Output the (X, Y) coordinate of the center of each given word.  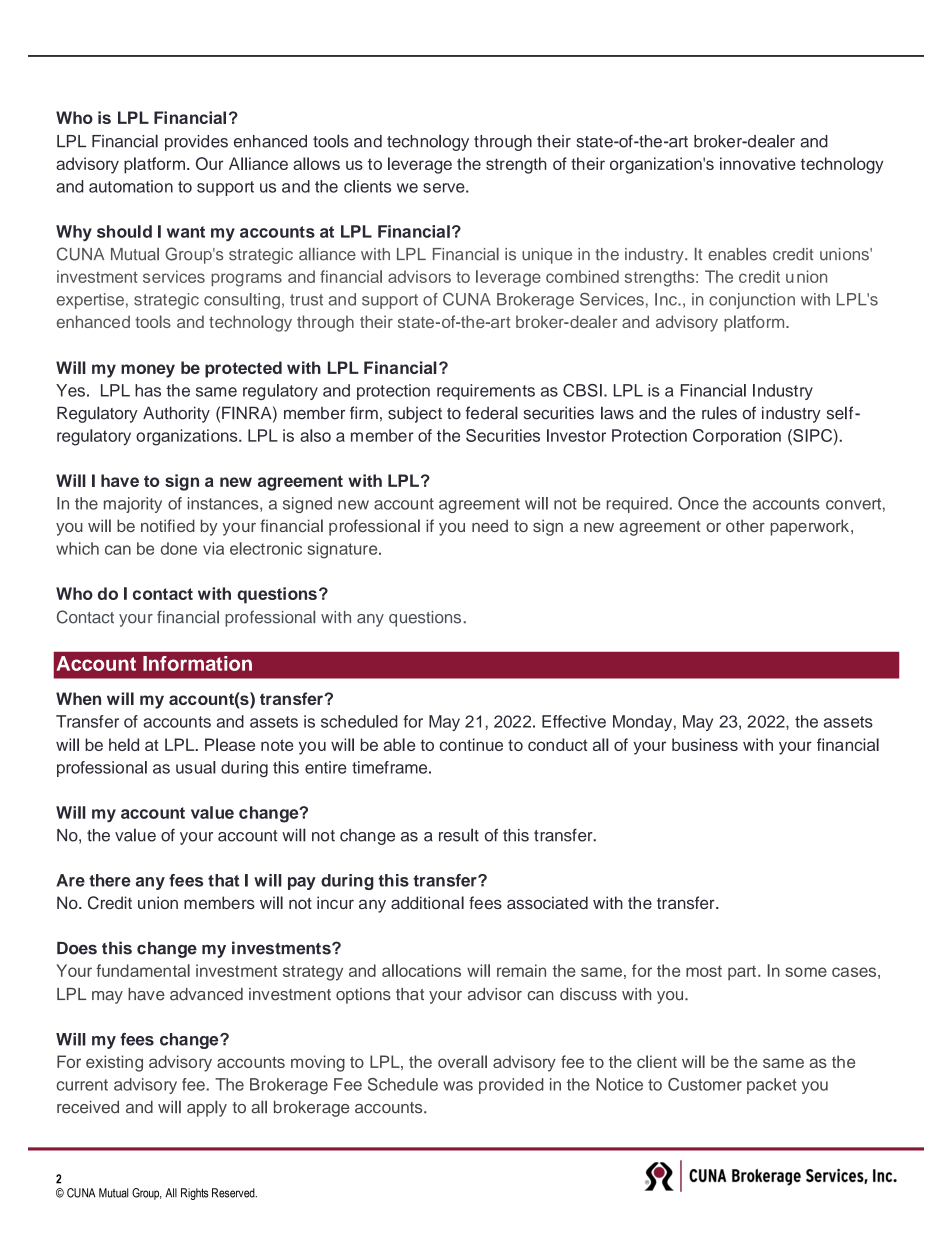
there (110, 880)
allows (316, 163)
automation (131, 186)
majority (133, 505)
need (490, 525)
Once (698, 503)
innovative (758, 163)
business (705, 744)
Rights (195, 1194)
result (459, 835)
